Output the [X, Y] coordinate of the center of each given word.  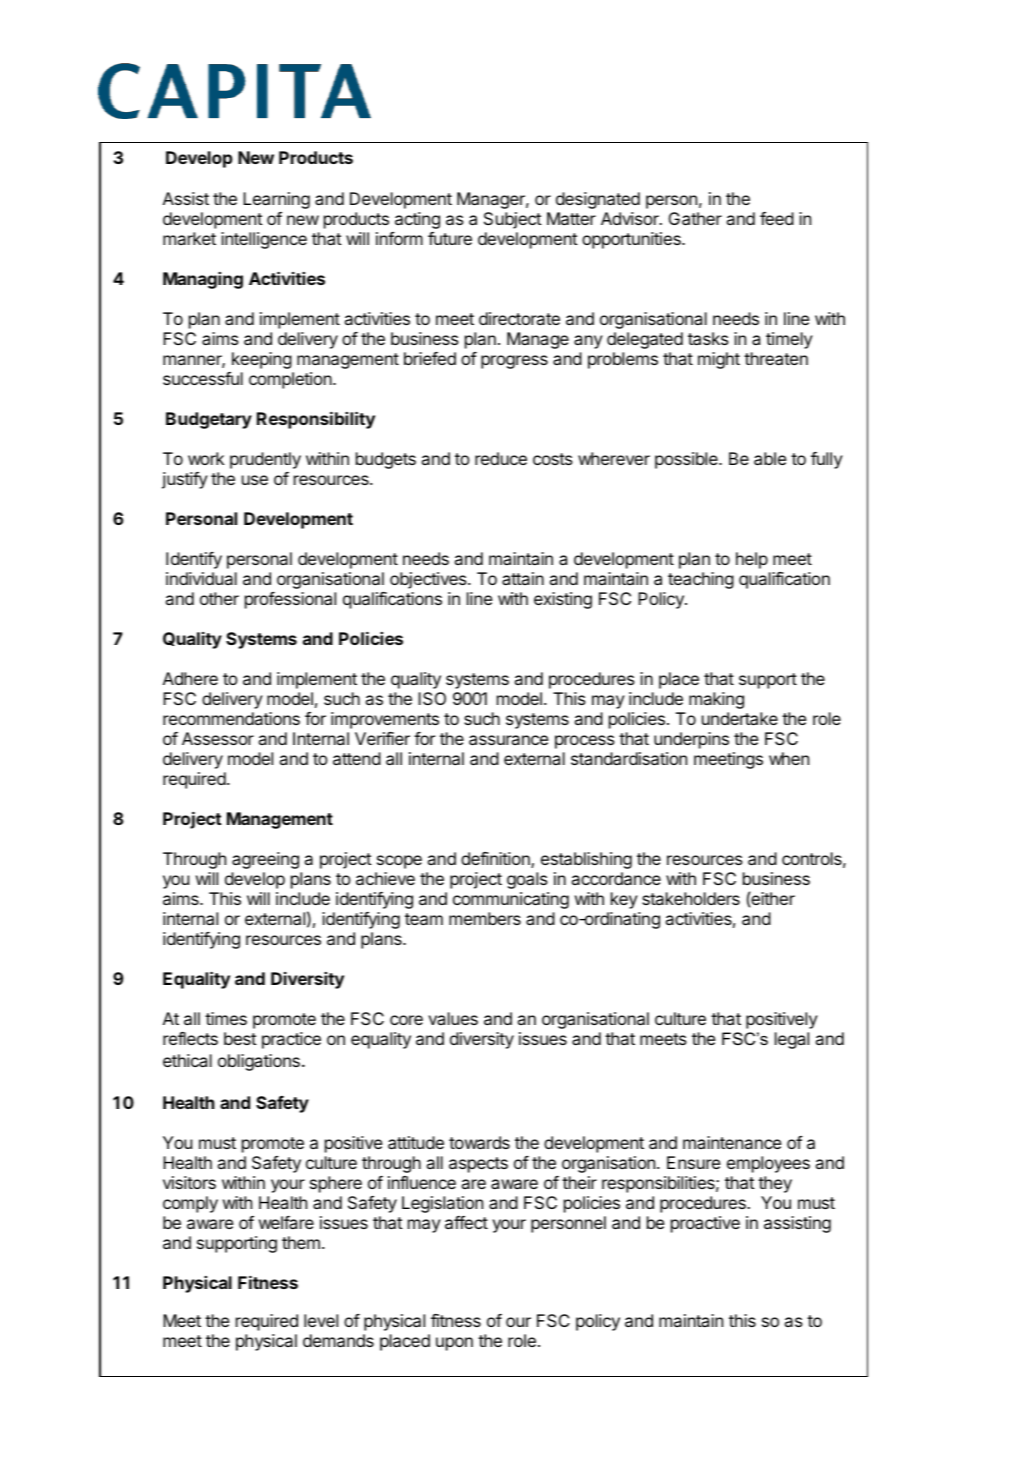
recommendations [231, 718]
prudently [265, 460]
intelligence [264, 240]
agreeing [265, 860]
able [770, 458]
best [240, 1038]
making [716, 700]
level [321, 1320]
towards [479, 1142]
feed [777, 218]
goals [527, 880]
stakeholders [691, 898]
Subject [513, 220]
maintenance [732, 1142]
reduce [501, 458]
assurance [509, 740]
